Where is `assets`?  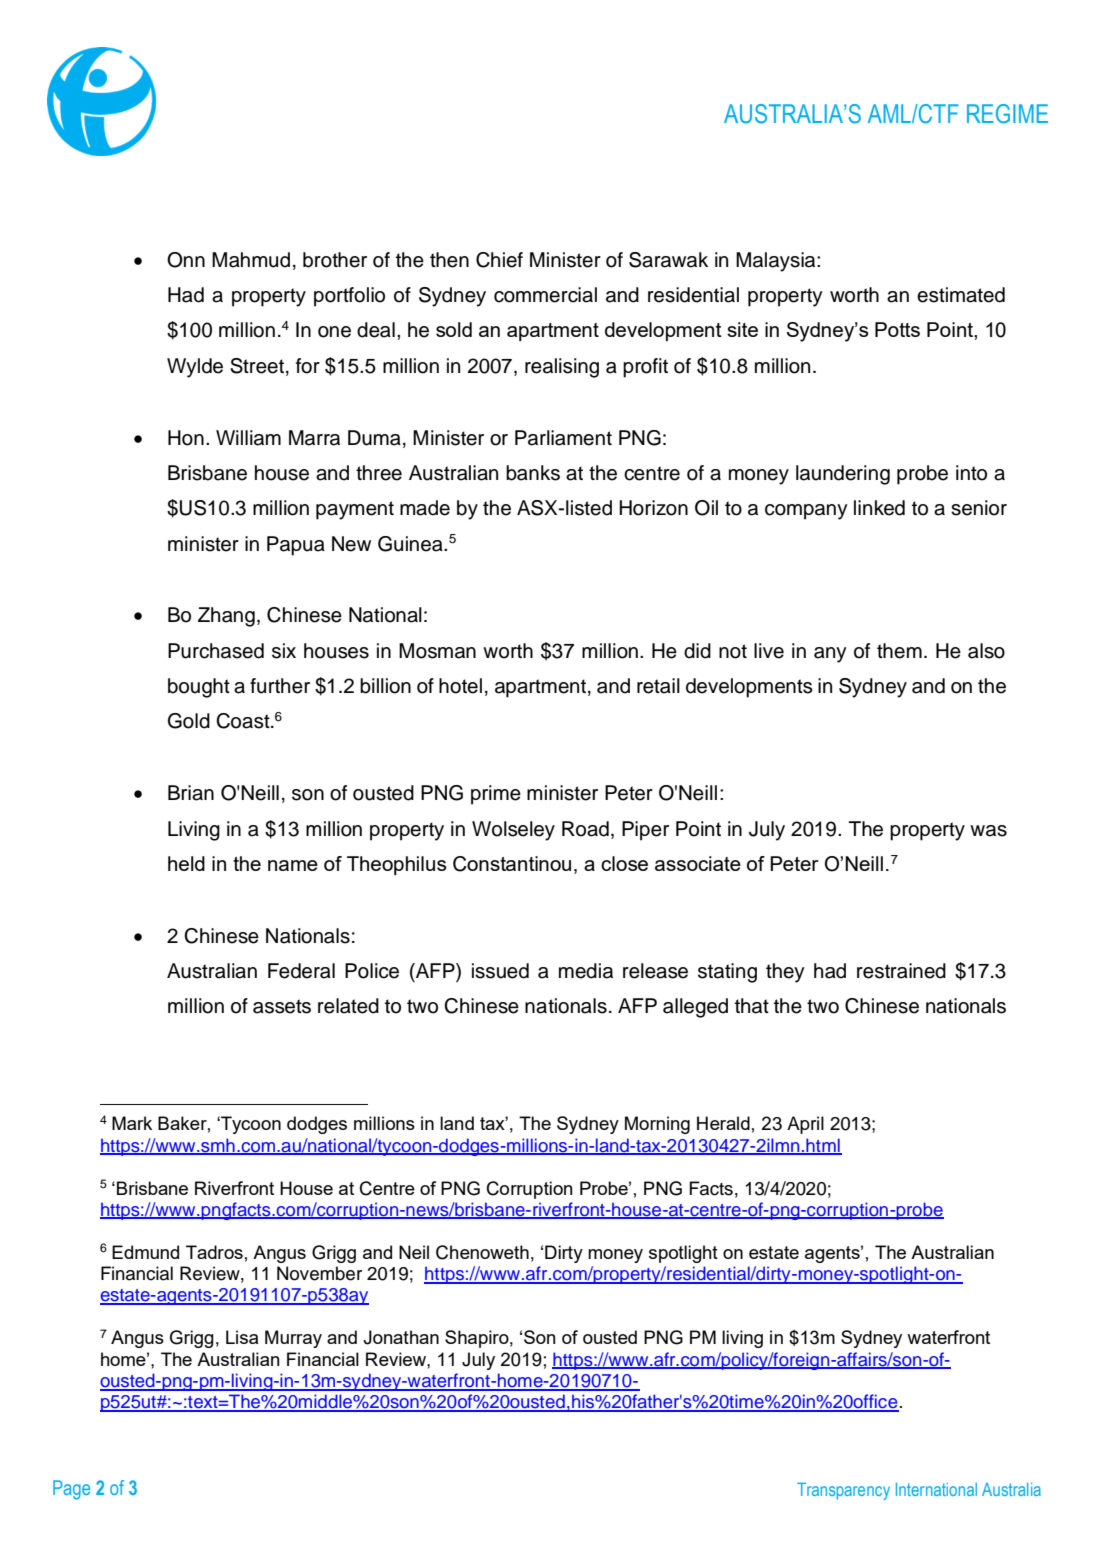 assets is located at coordinates (282, 1006).
